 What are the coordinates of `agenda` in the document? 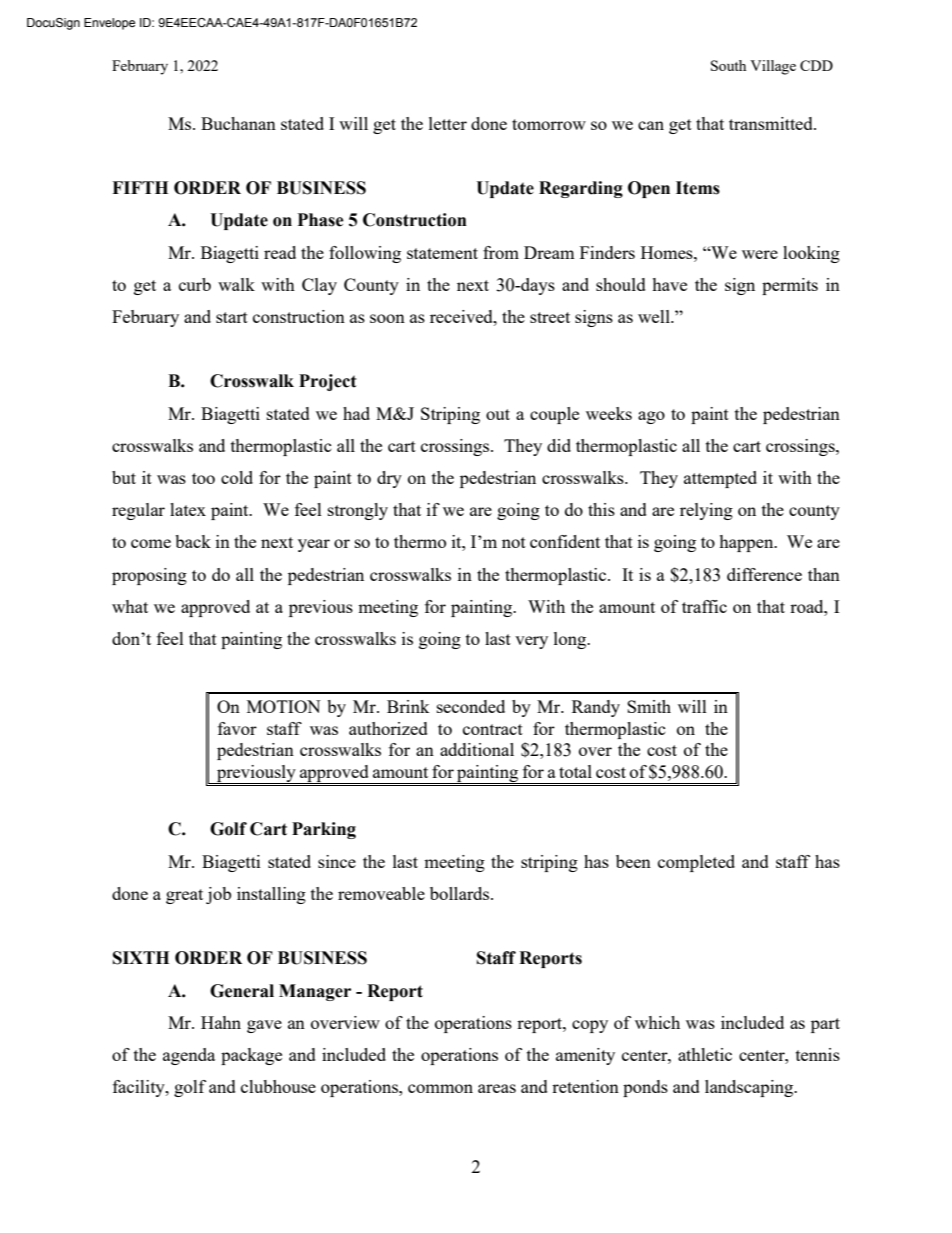 It's located at (189, 1056).
